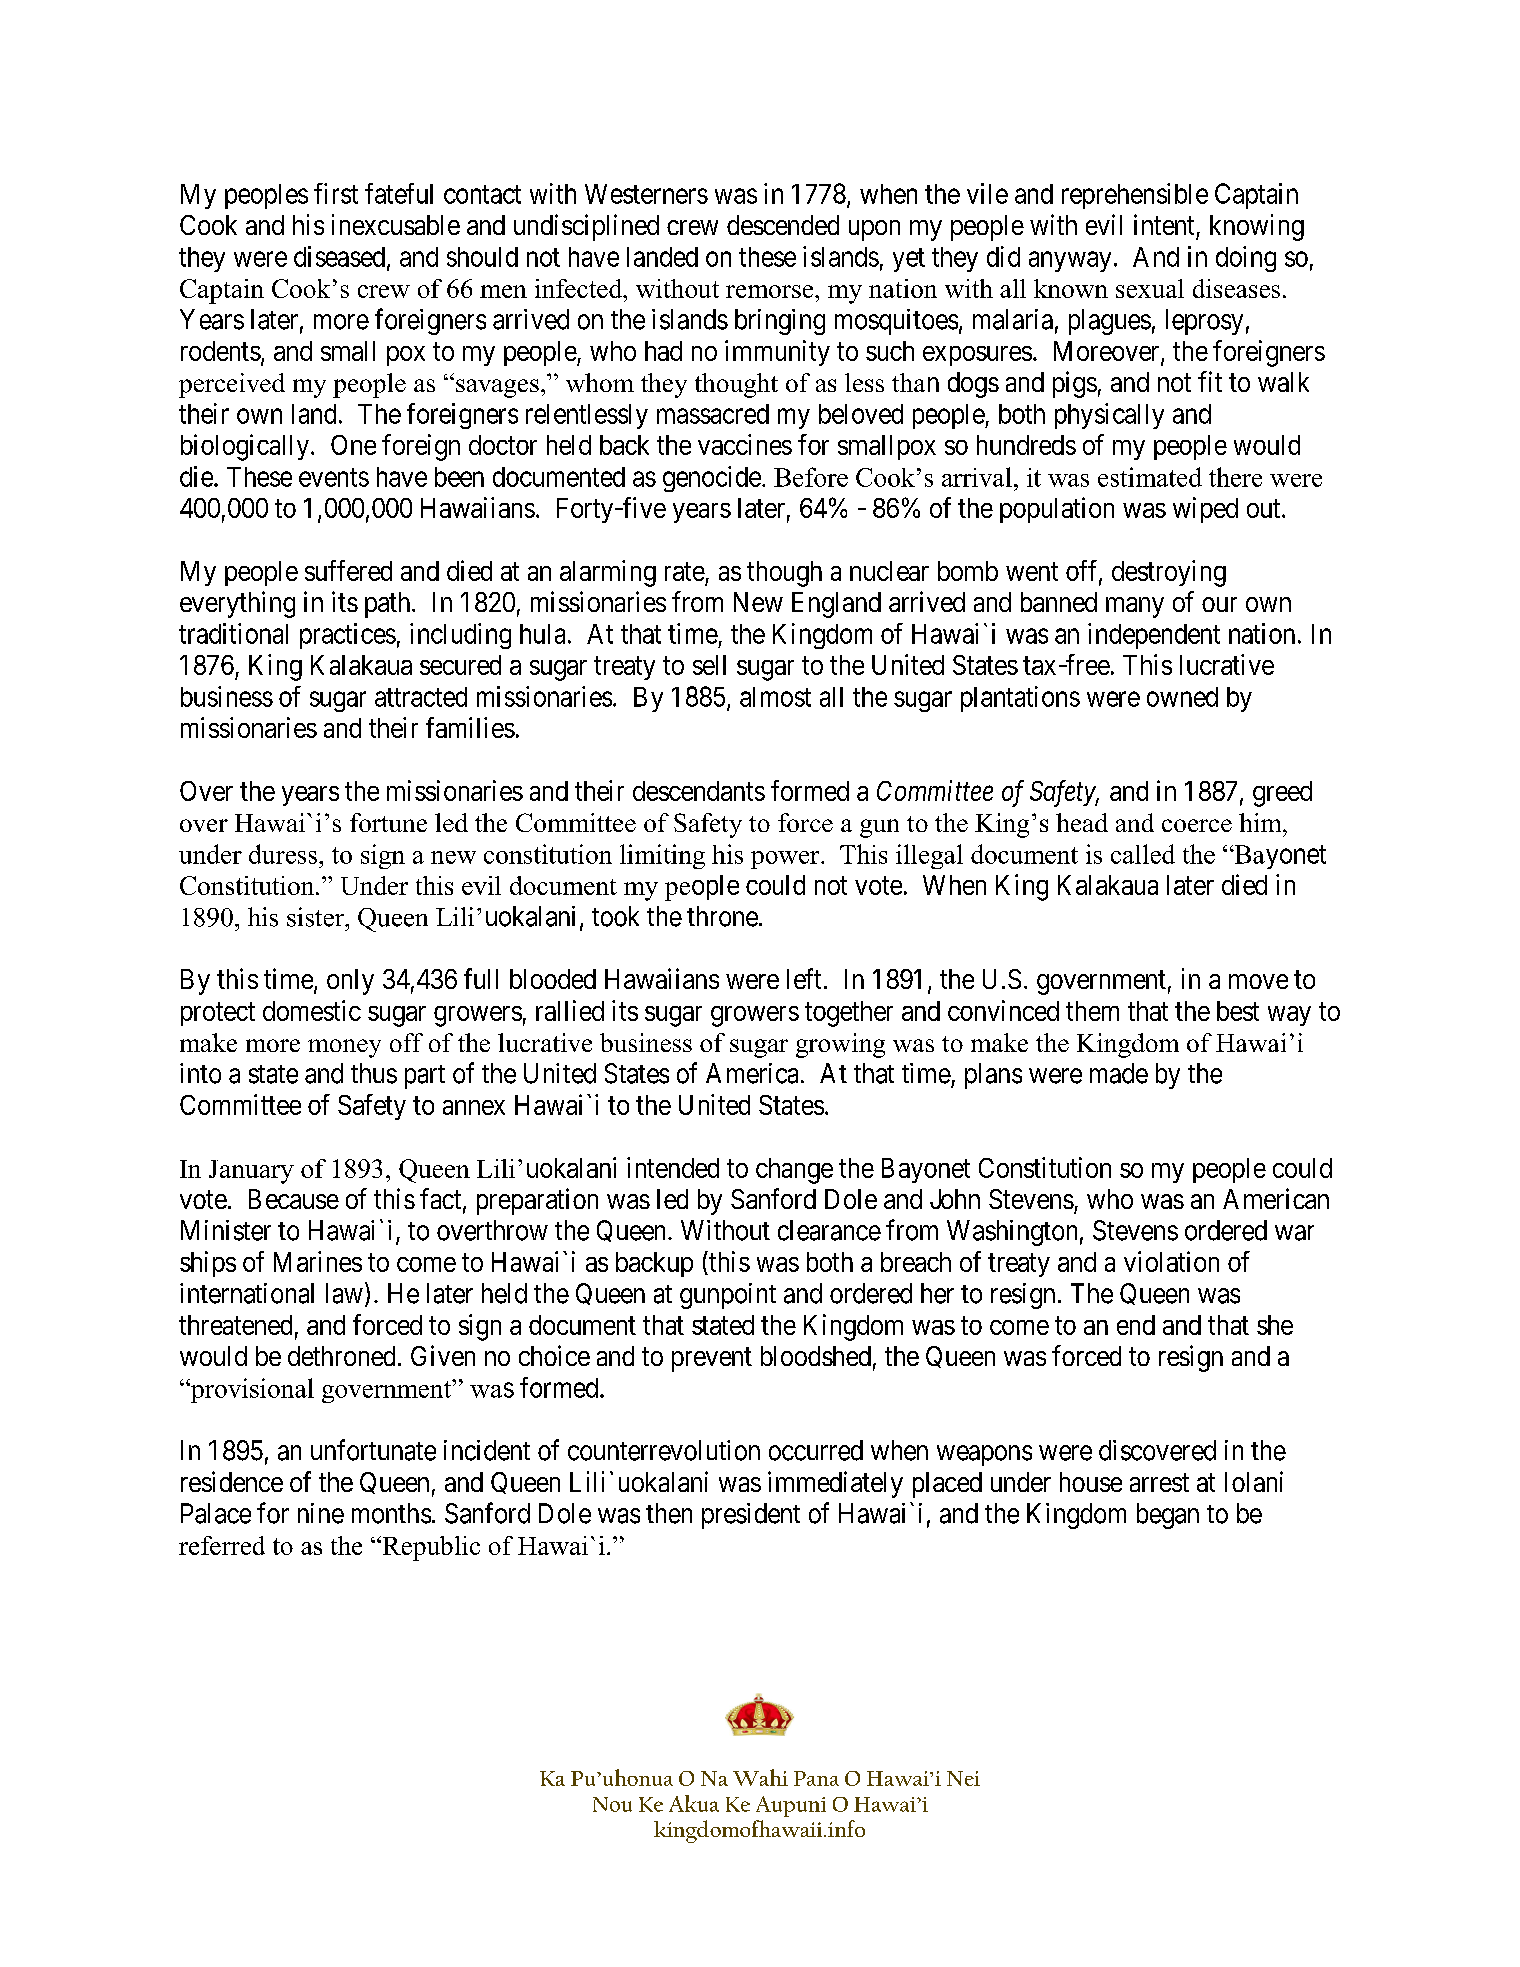  I want to click on Nou, so click(612, 1804).
